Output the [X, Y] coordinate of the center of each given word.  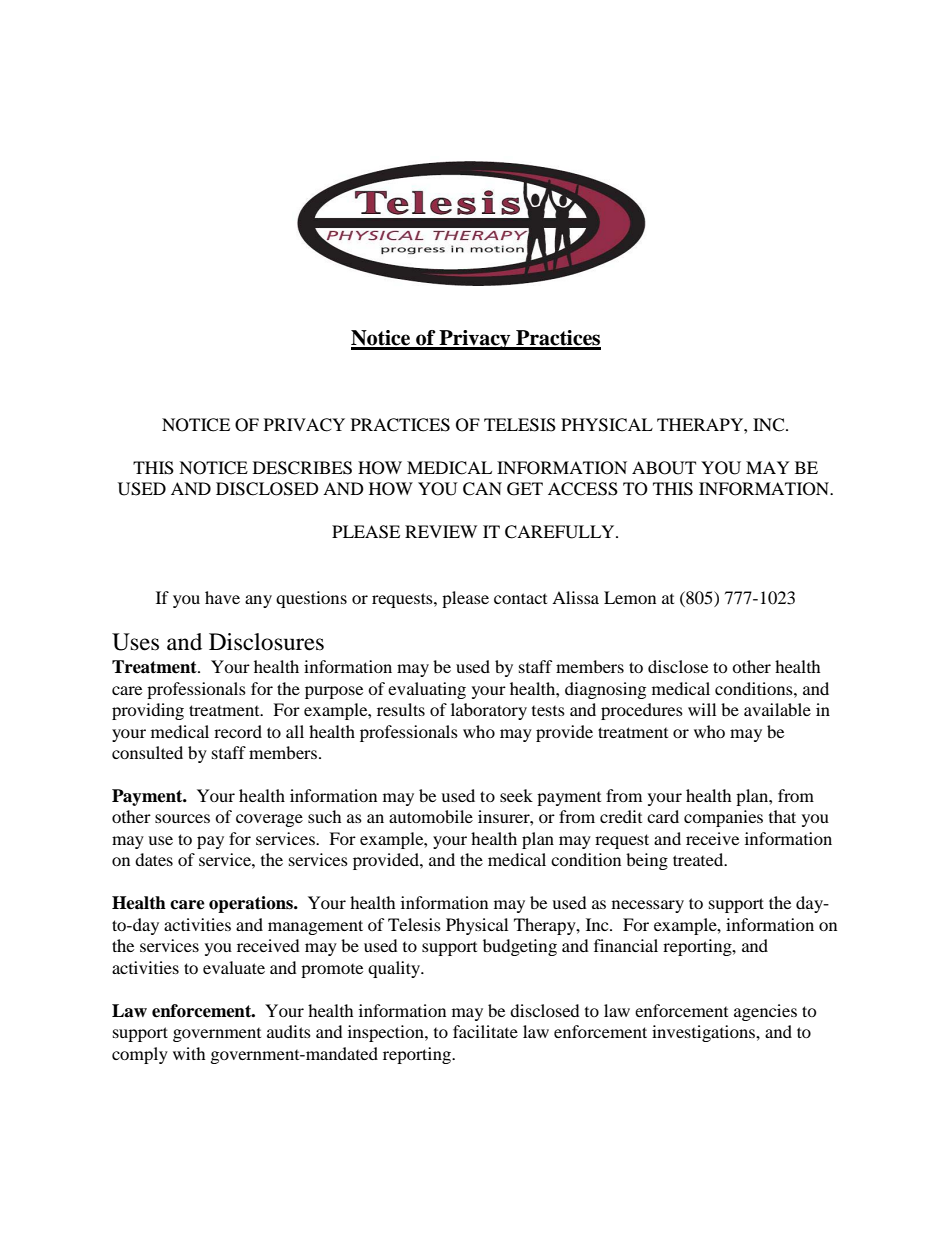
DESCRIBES [302, 468]
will [702, 709]
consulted [147, 752]
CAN [482, 489]
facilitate [485, 1031]
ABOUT [664, 468]
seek [516, 795]
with [189, 1053]
